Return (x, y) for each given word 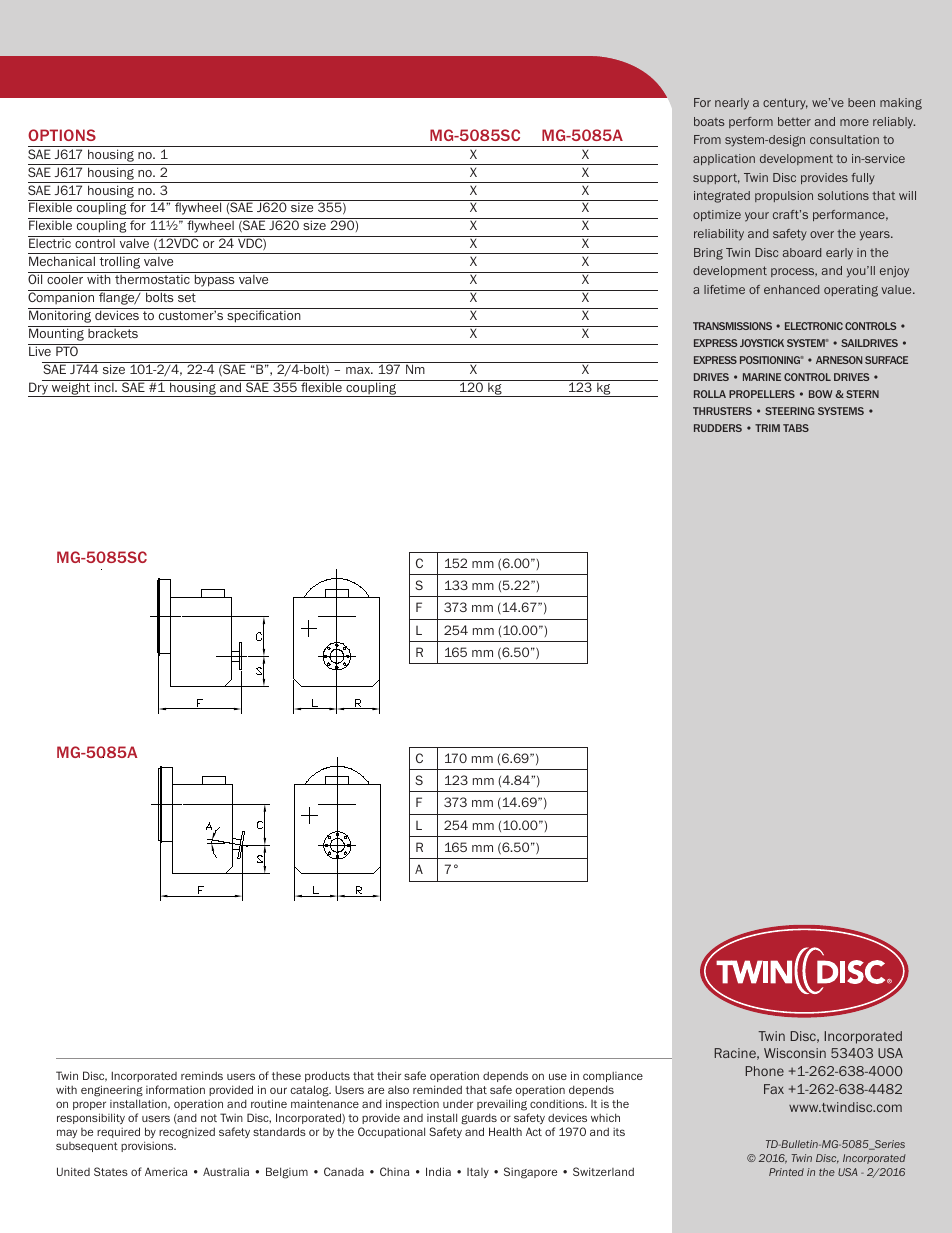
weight (71, 388)
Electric (50, 243)
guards (479, 1119)
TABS (796, 428)
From (707, 139)
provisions (148, 1146)
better (794, 121)
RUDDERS (718, 428)
